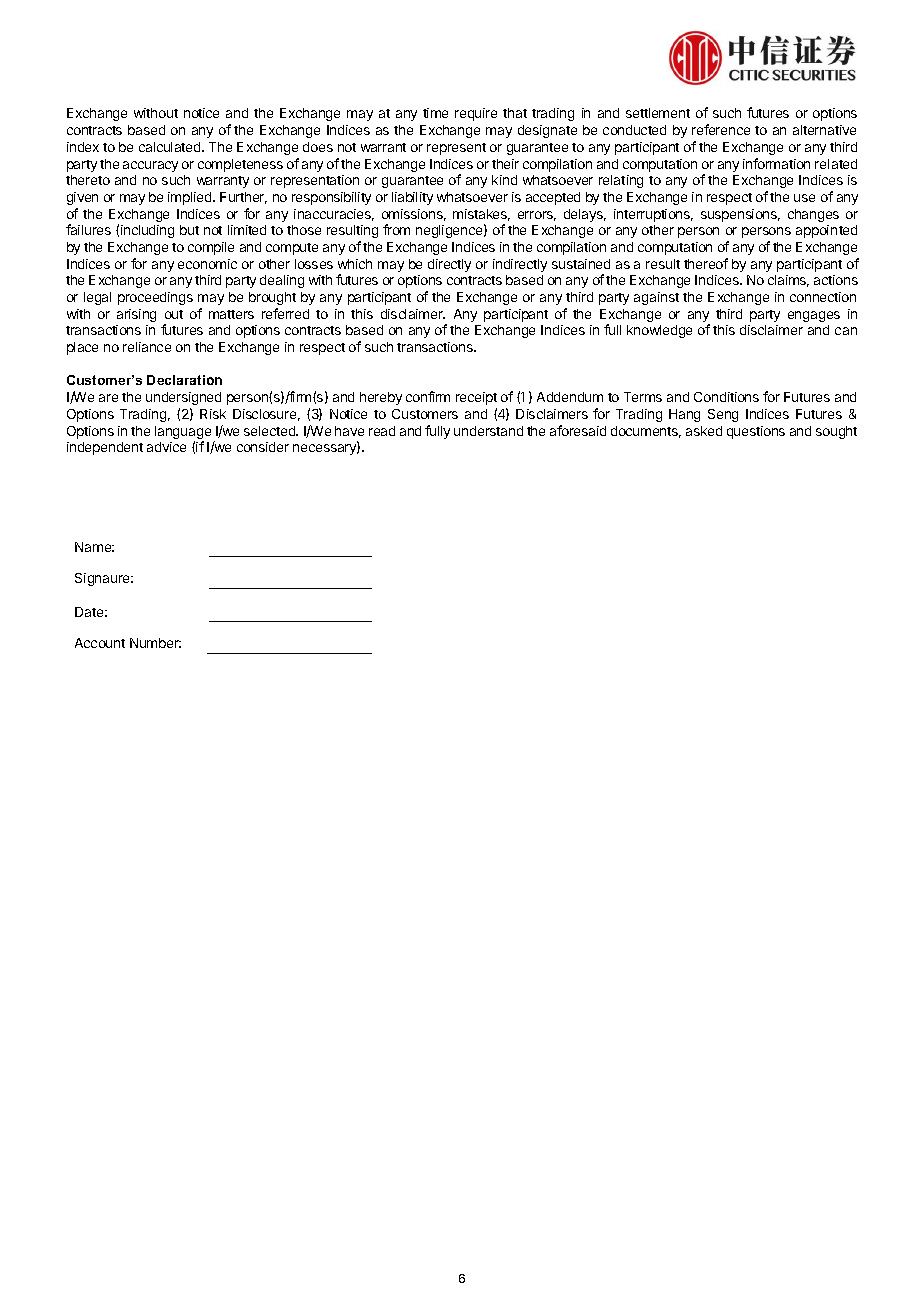  What do you see at coordinates (721, 129) in the document?
I see `reference` at bounding box center [721, 129].
